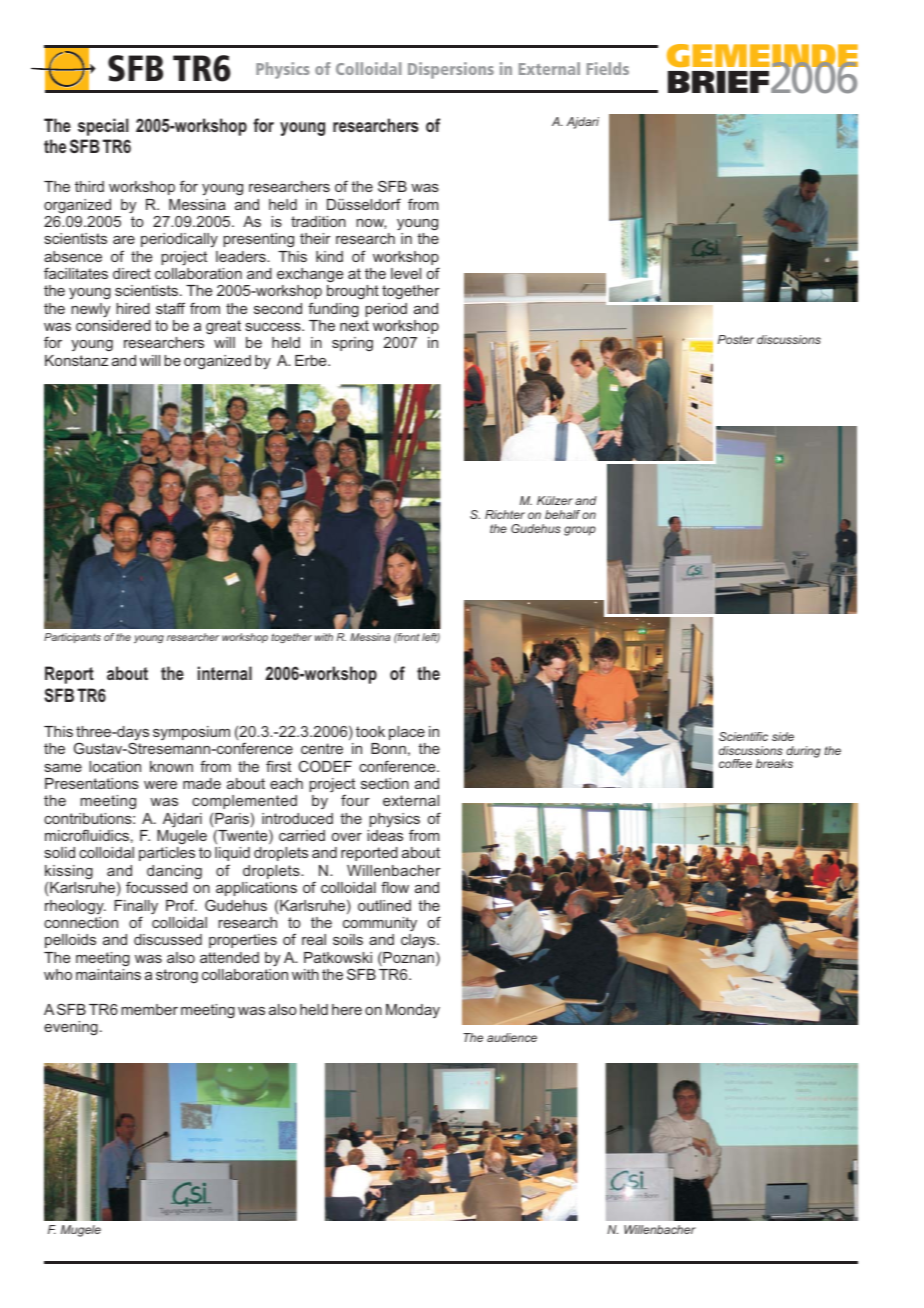  I want to click on Dispersions, so click(451, 70).
